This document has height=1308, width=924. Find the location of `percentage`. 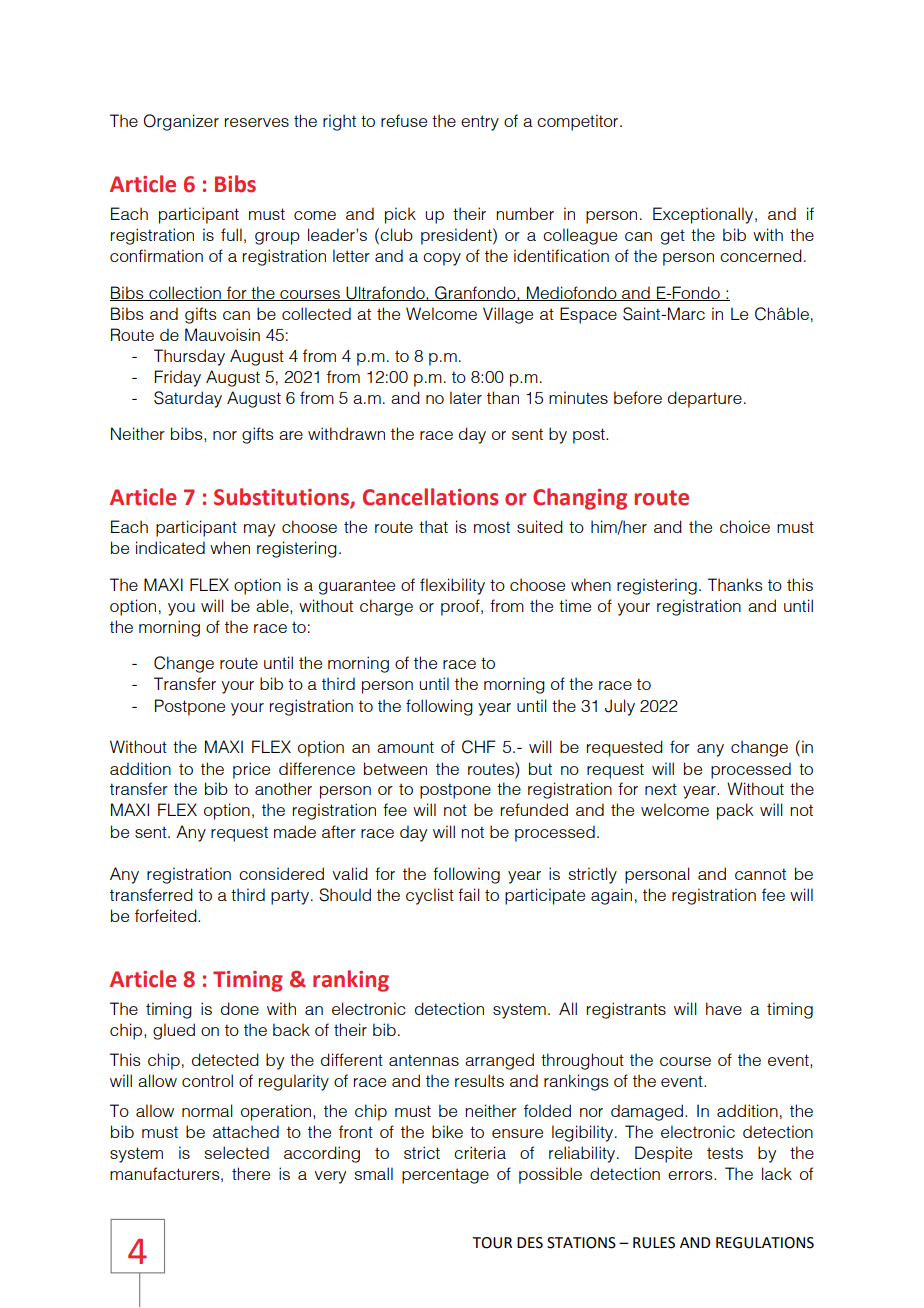

percentage is located at coordinates (445, 1176).
